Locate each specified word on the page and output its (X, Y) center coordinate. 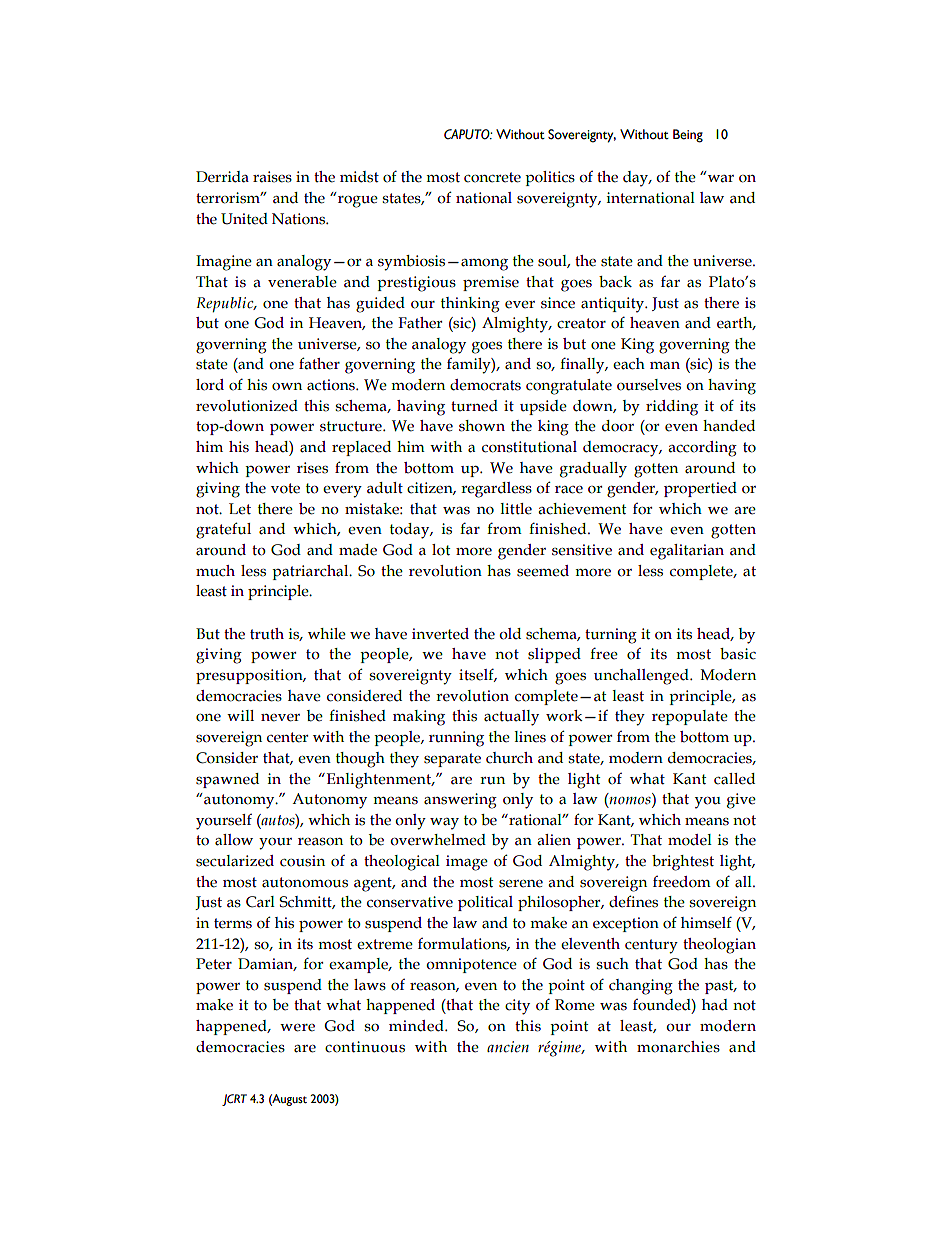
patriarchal (311, 572)
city (517, 1007)
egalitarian (687, 552)
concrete (492, 177)
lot (441, 550)
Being (688, 136)
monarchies (678, 1047)
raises (272, 177)
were (297, 1028)
